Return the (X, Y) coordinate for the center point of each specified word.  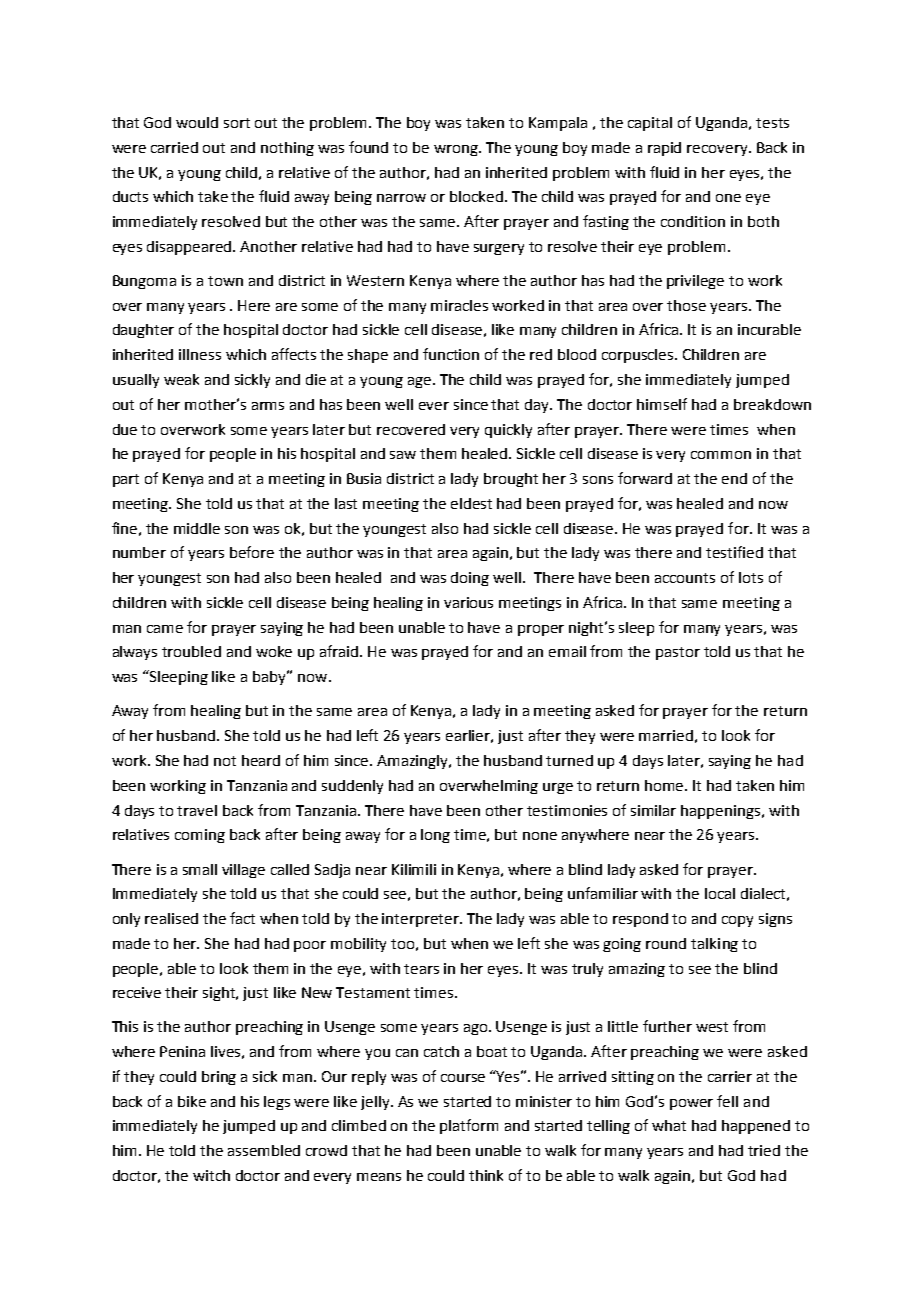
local (720, 893)
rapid (664, 149)
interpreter (421, 920)
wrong (457, 150)
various (468, 602)
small (200, 869)
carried (174, 147)
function (451, 354)
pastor (678, 653)
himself (662, 404)
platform (469, 1126)
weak (181, 379)
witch (211, 1175)
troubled (191, 651)
